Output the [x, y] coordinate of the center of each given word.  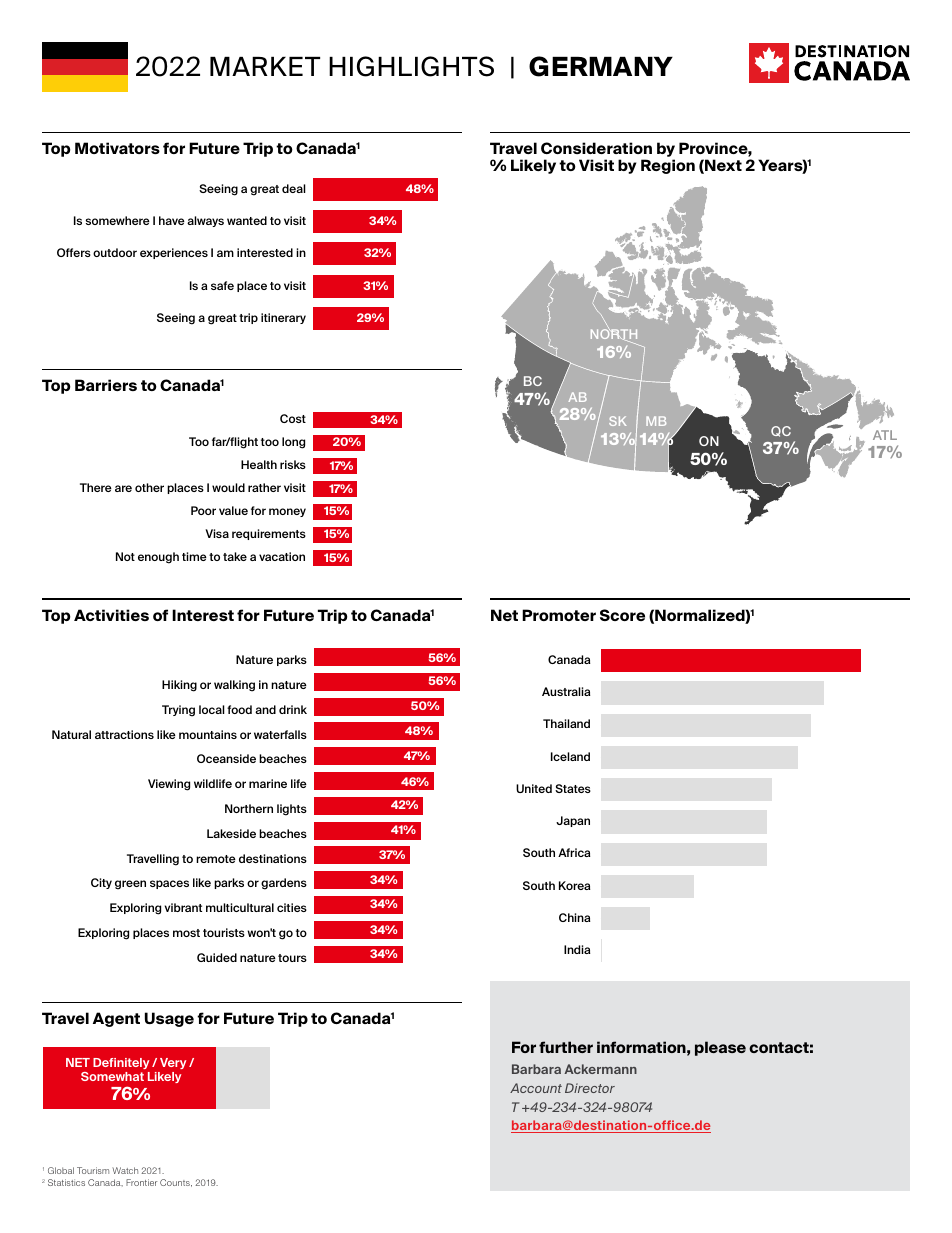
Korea [575, 885]
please [720, 1048]
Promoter [559, 615]
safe [222, 285]
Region [668, 166]
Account [536, 1088]
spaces [169, 884]
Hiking [179, 686]
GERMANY [601, 66]
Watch [125, 1170]
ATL [885, 435]
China [575, 917]
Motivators [117, 148]
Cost [293, 418]
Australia [566, 691]
